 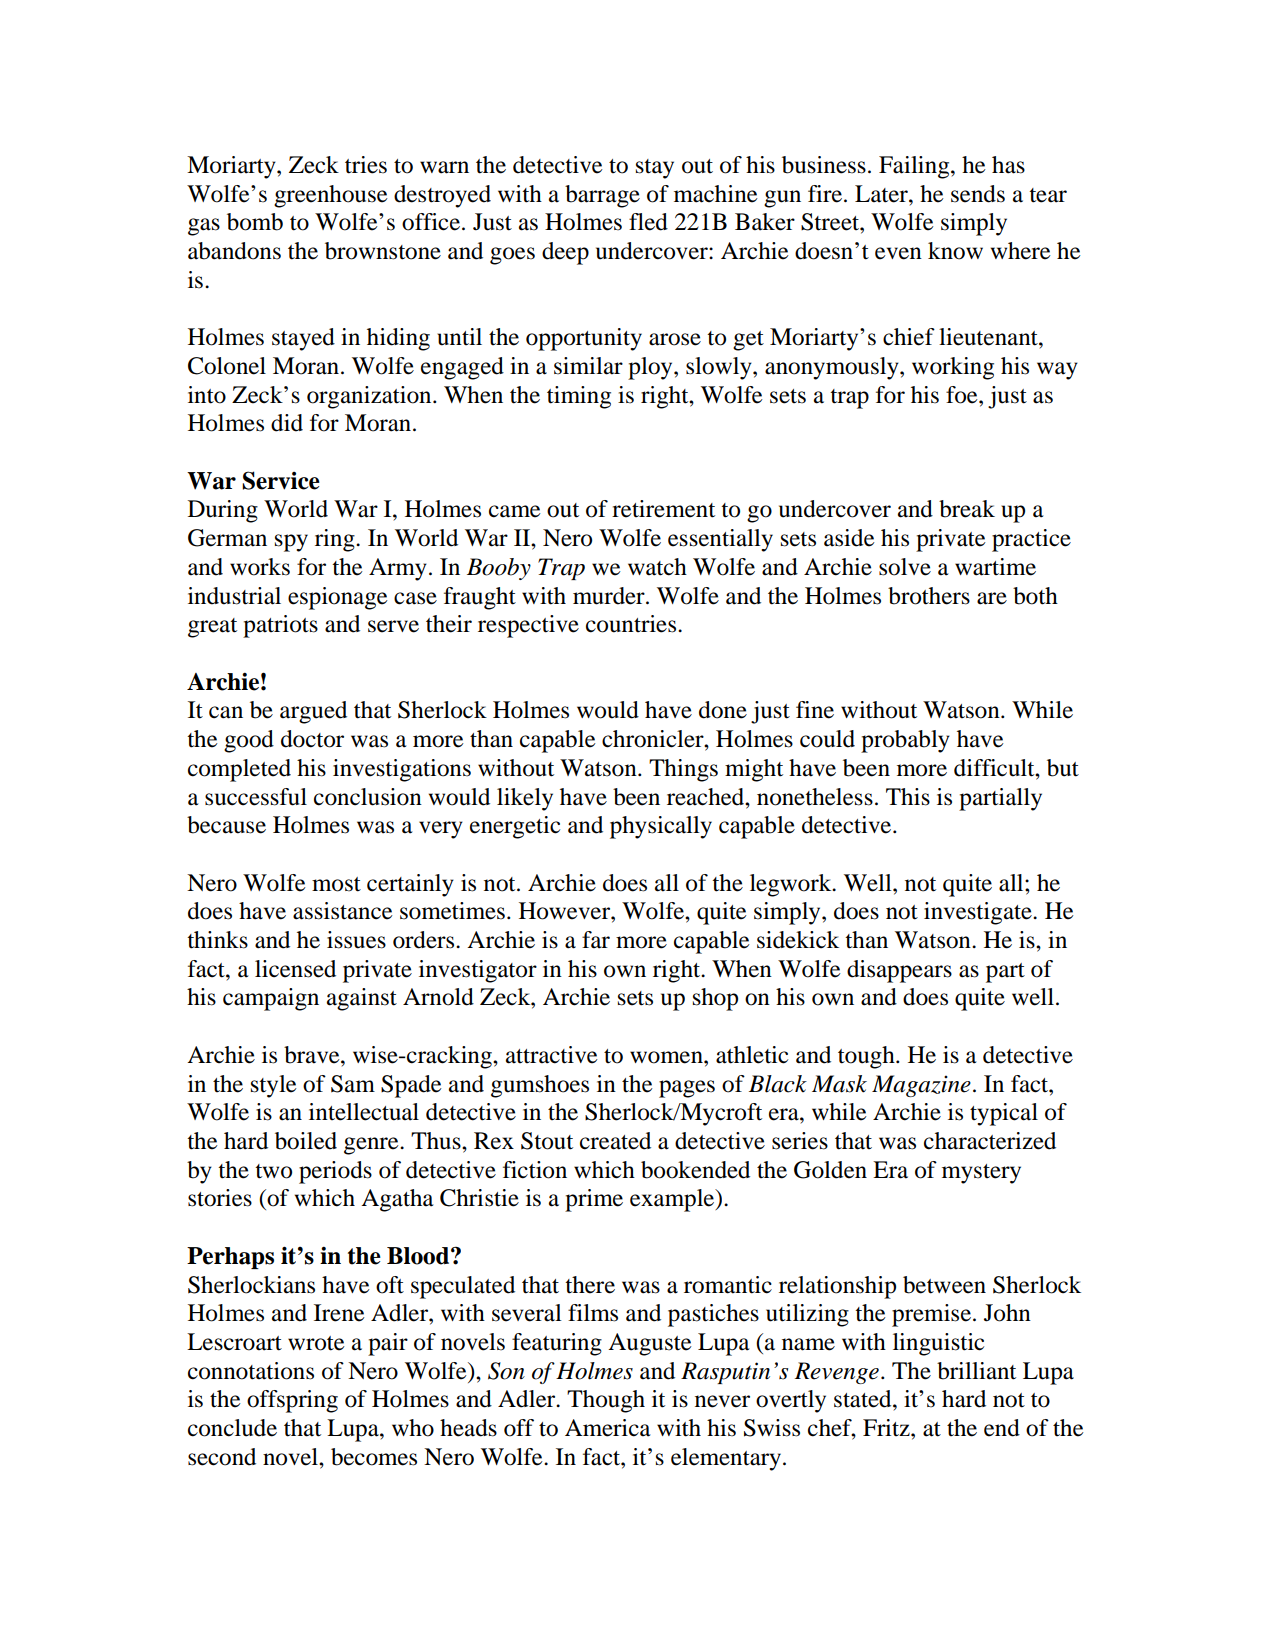 I want to click on America, so click(x=608, y=1428).
